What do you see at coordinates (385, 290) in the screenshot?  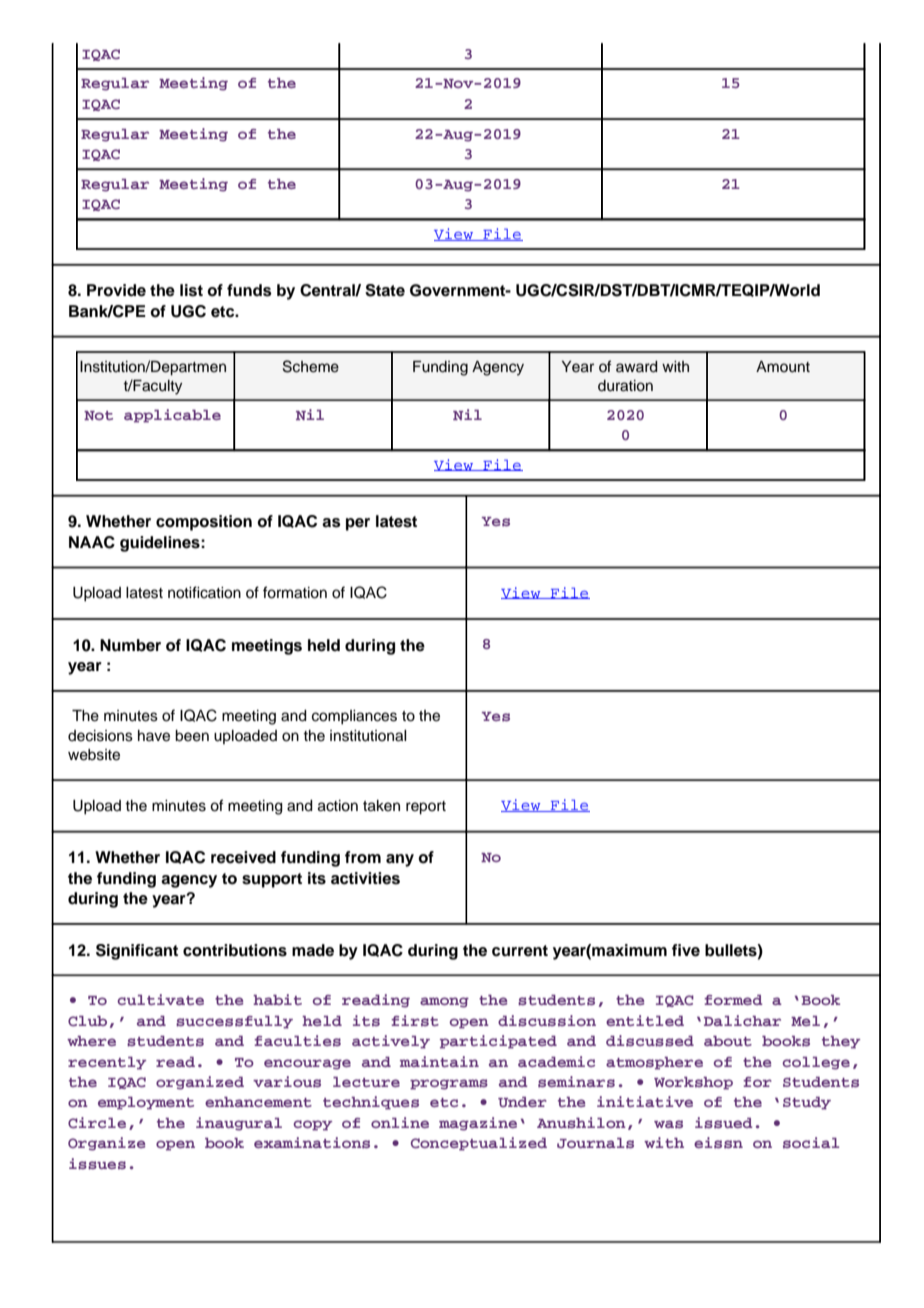 I see `State` at bounding box center [385, 290].
